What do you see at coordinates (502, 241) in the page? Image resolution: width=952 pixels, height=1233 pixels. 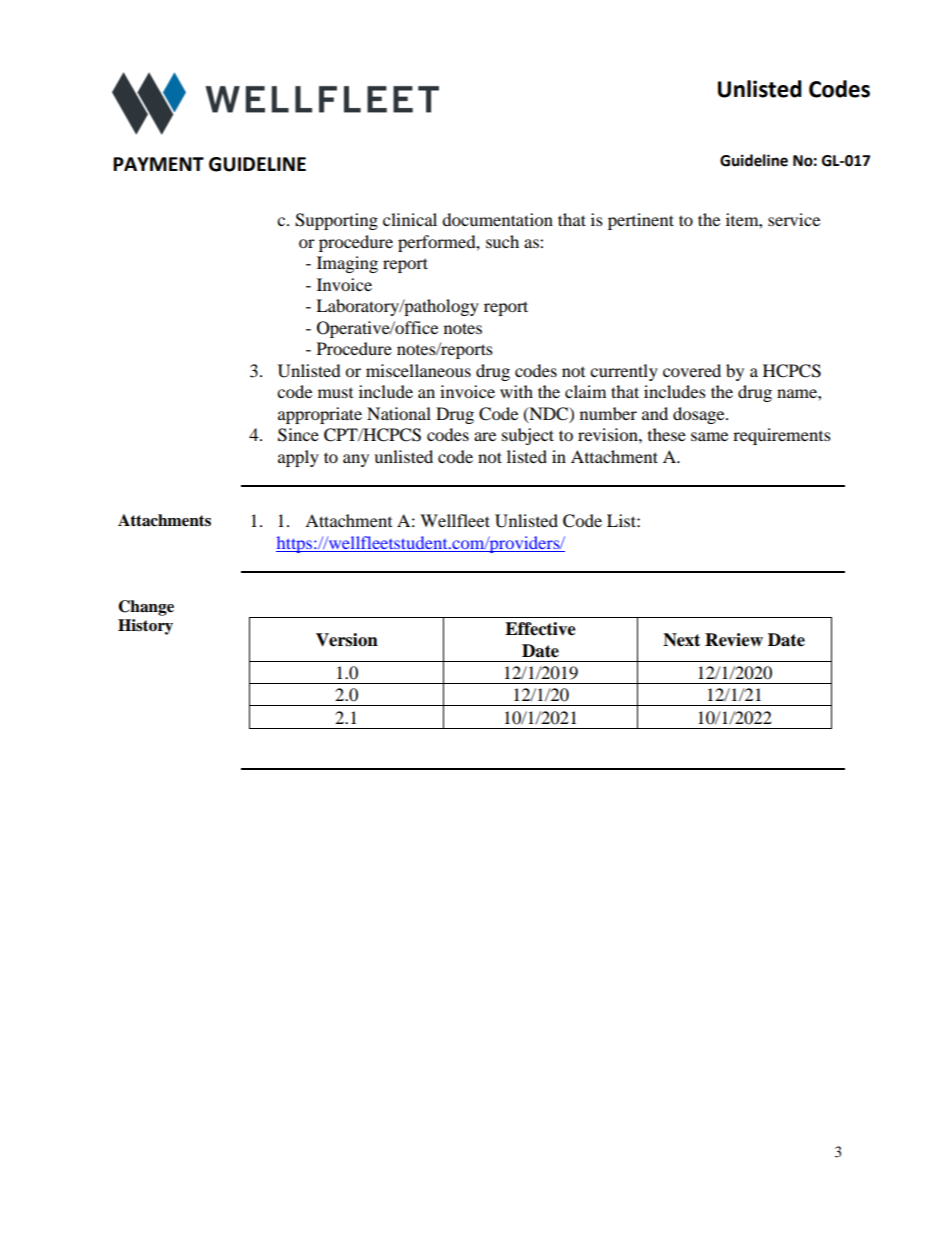 I see `such` at bounding box center [502, 241].
